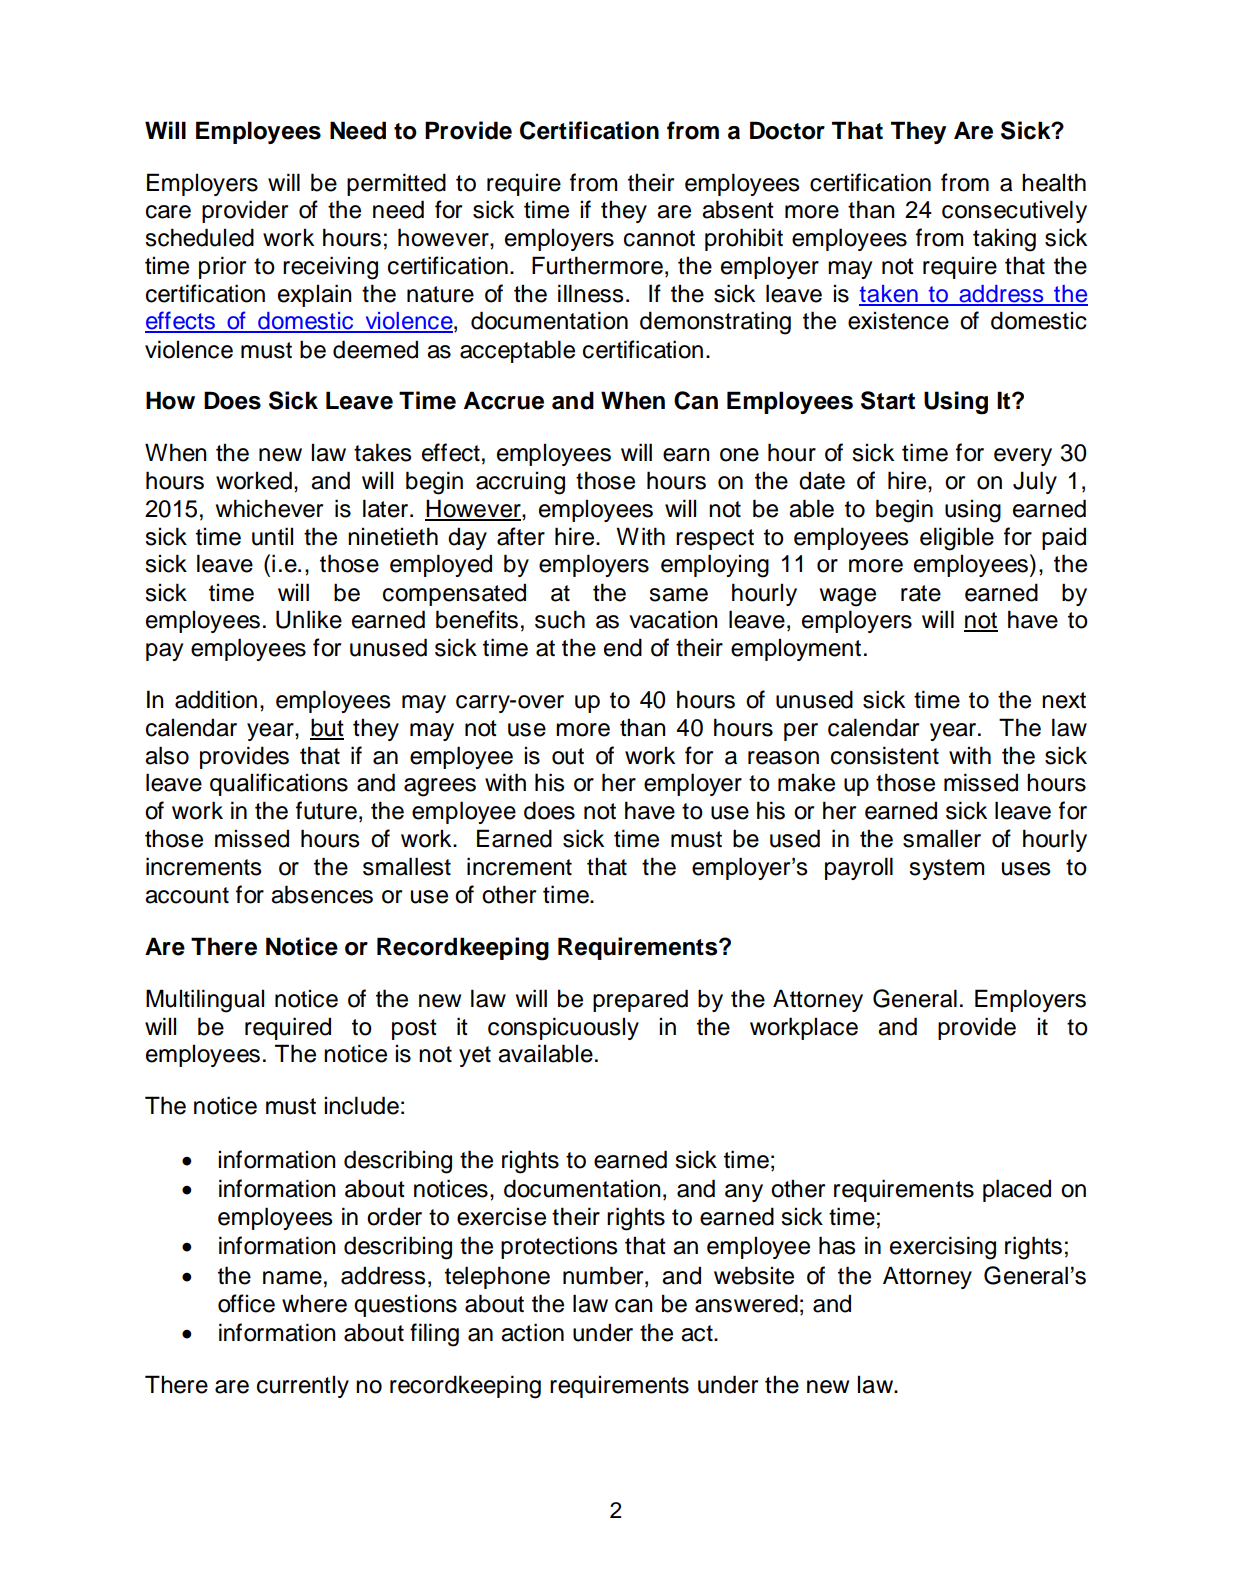 The image size is (1233, 1596). Describe the element at coordinates (659, 238) in the image. I see `cannot` at that location.
